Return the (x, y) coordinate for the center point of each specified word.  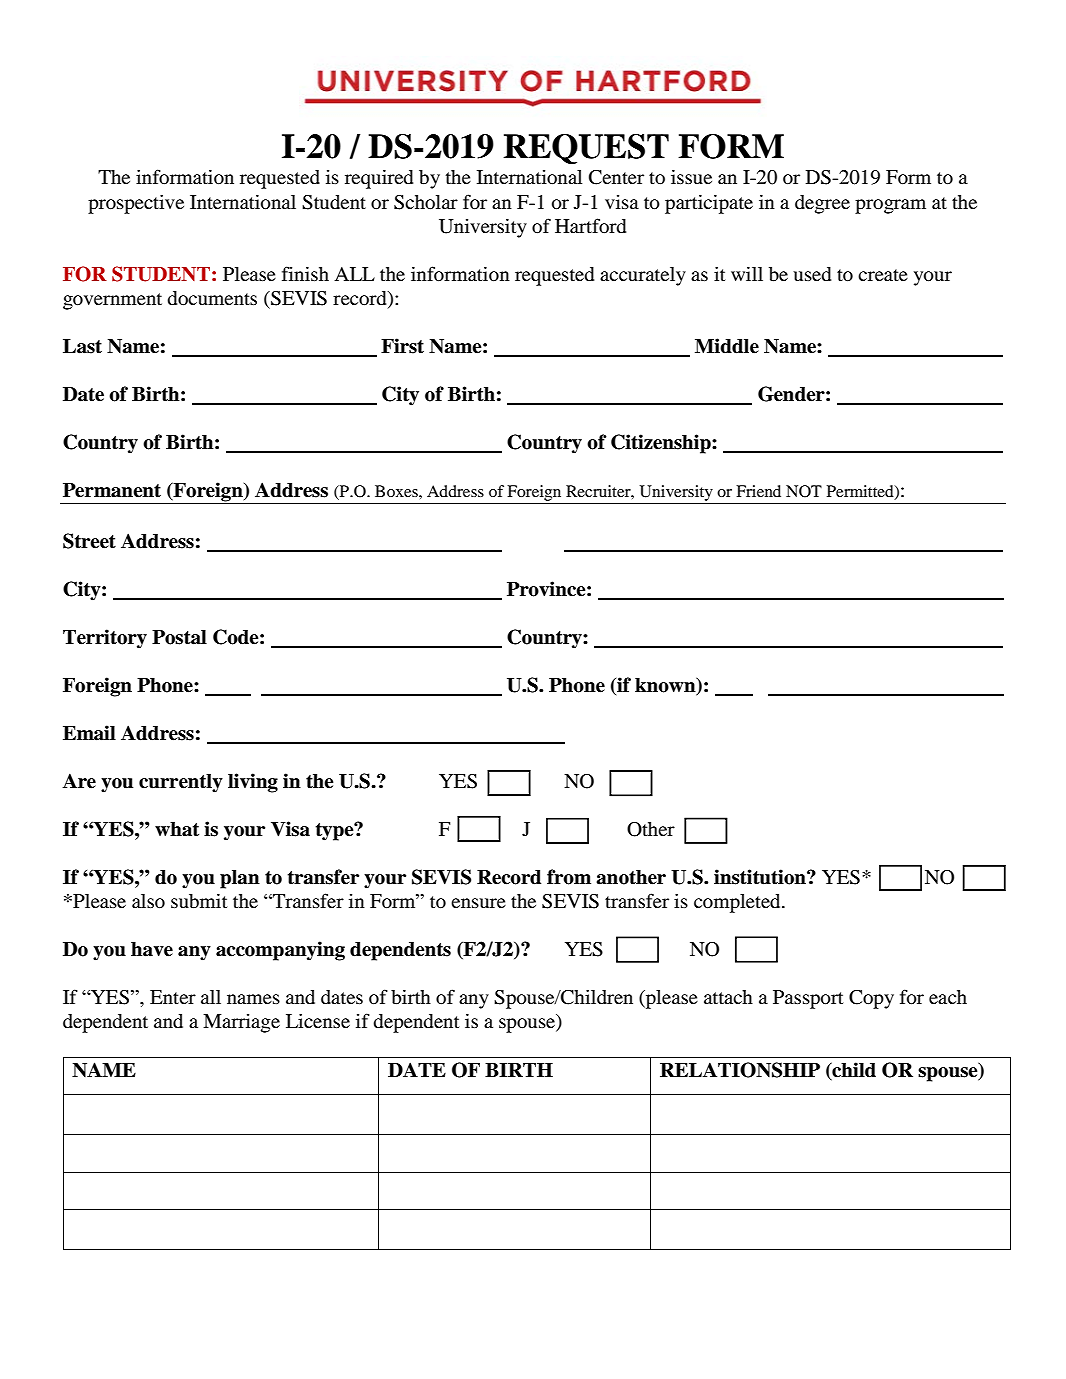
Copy (871, 999)
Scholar (426, 202)
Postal (179, 637)
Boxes (397, 491)
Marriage (241, 1023)
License (318, 1021)
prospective (136, 204)
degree (822, 204)
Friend (758, 491)
